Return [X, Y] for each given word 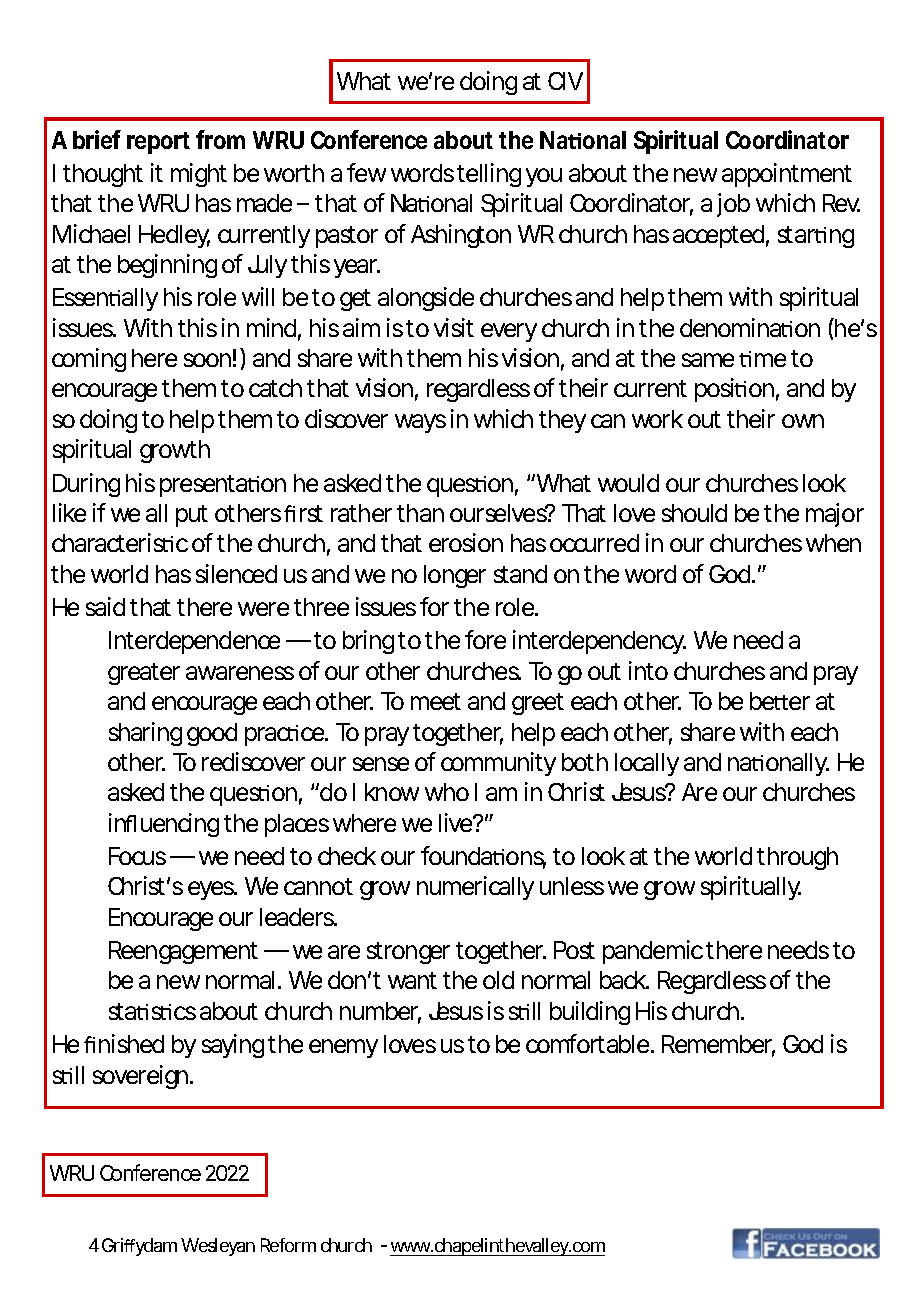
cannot [318, 886]
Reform [287, 1245]
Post [574, 950]
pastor [347, 237]
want [412, 980]
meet [436, 701]
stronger [408, 953]
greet [538, 704]
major [835, 515]
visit [454, 327]
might [199, 175]
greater [144, 674]
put [192, 516]
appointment [787, 175]
